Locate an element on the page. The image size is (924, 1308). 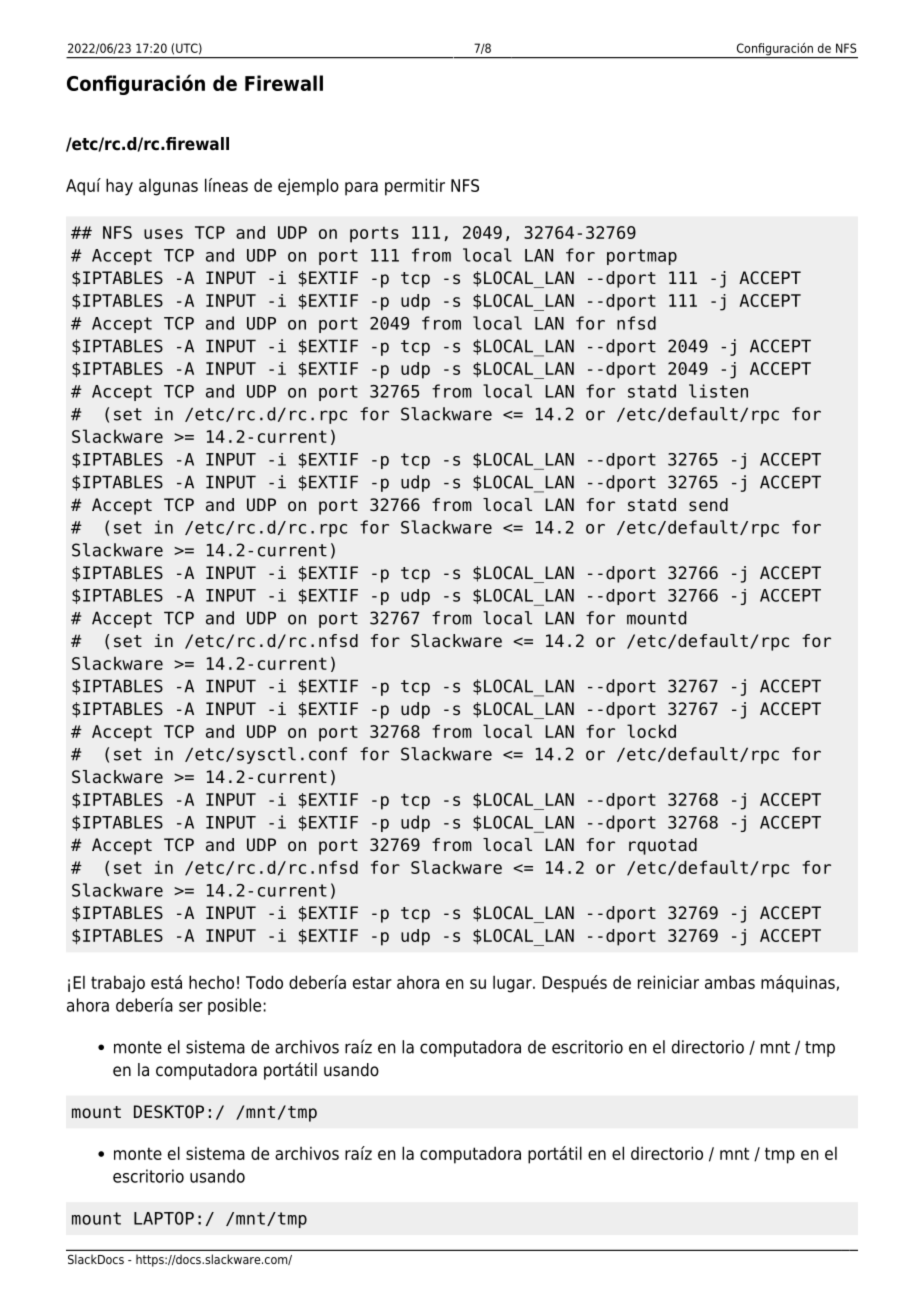
lugar is located at coordinates (513, 984).
